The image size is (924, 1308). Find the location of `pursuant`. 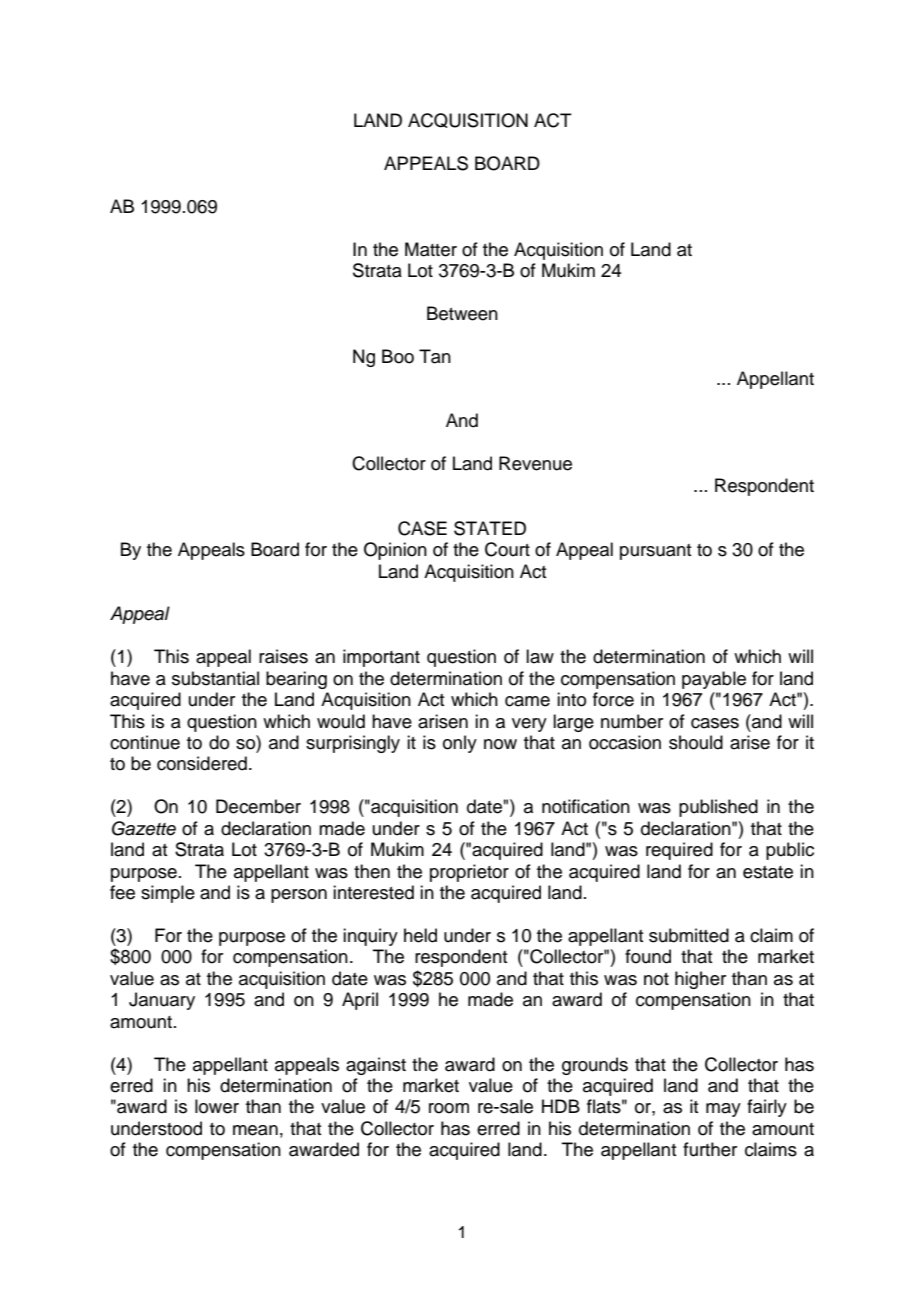

pursuant is located at coordinates (656, 552).
